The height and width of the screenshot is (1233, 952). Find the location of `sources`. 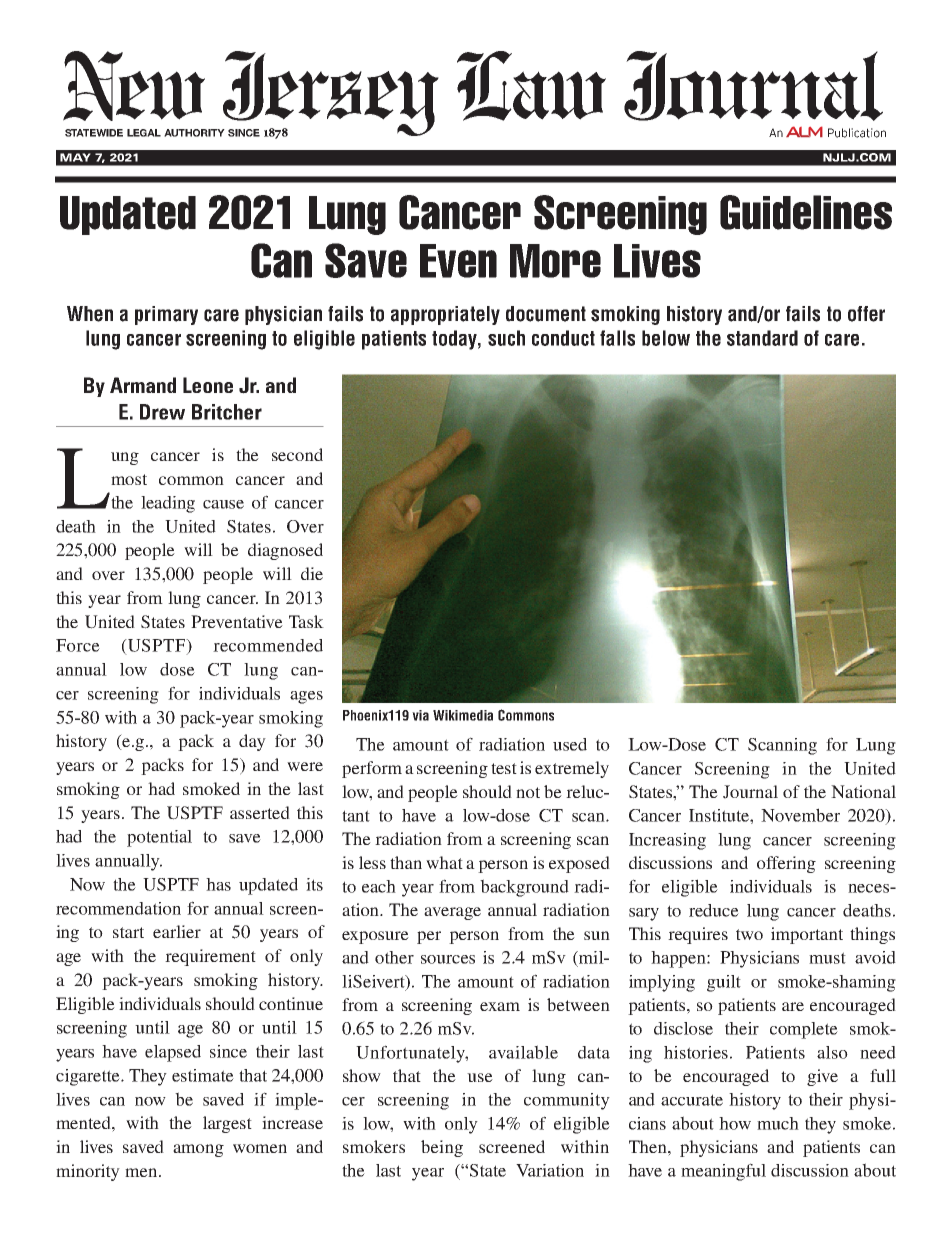

sources is located at coordinates (448, 959).
